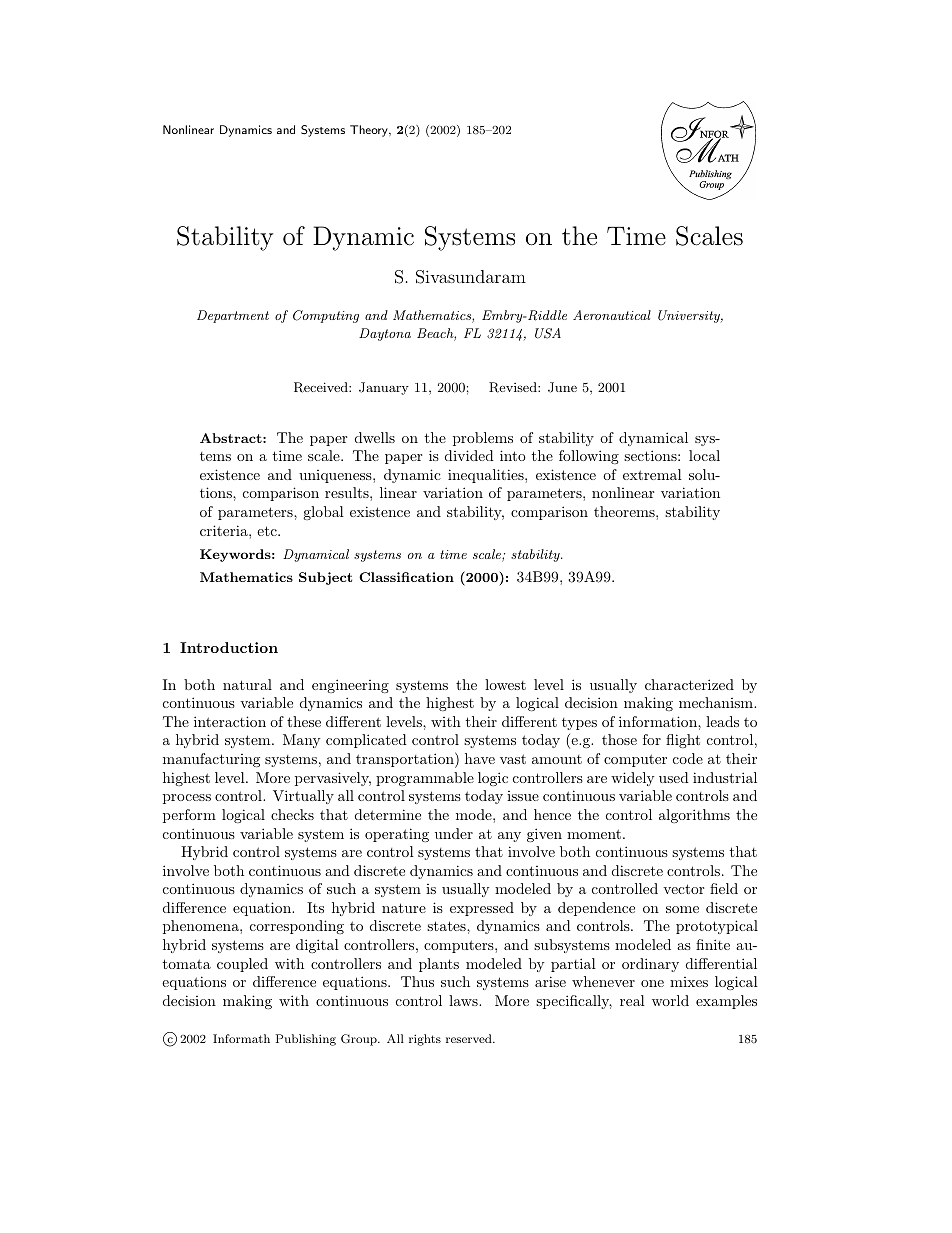 Image resolution: width=952 pixels, height=1233 pixels. I want to click on laws, so click(464, 1000).
